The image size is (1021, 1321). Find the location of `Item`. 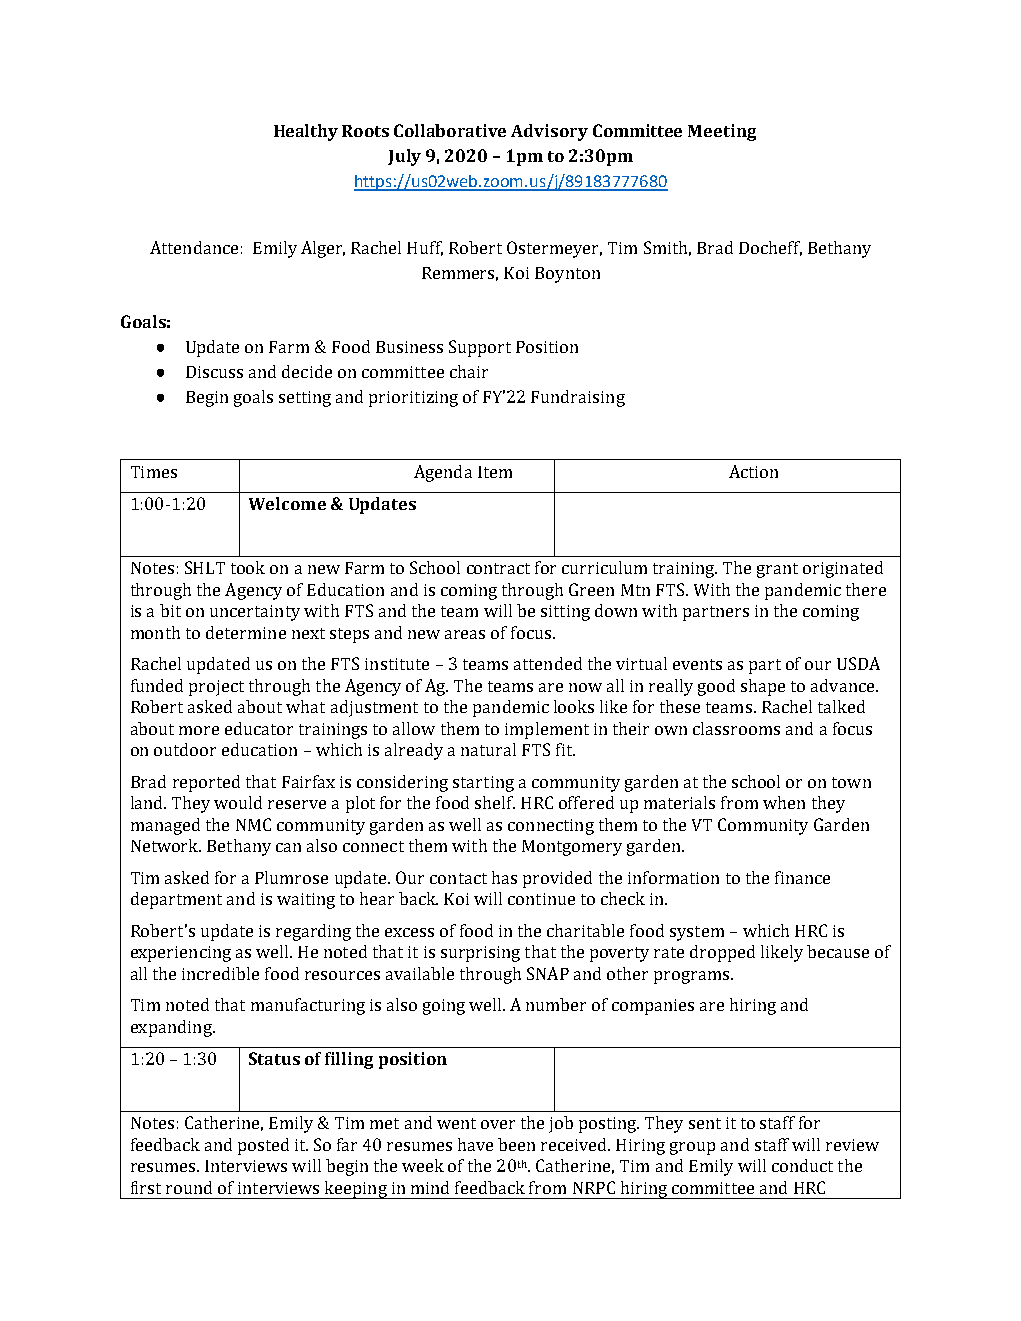

Item is located at coordinates (495, 472).
